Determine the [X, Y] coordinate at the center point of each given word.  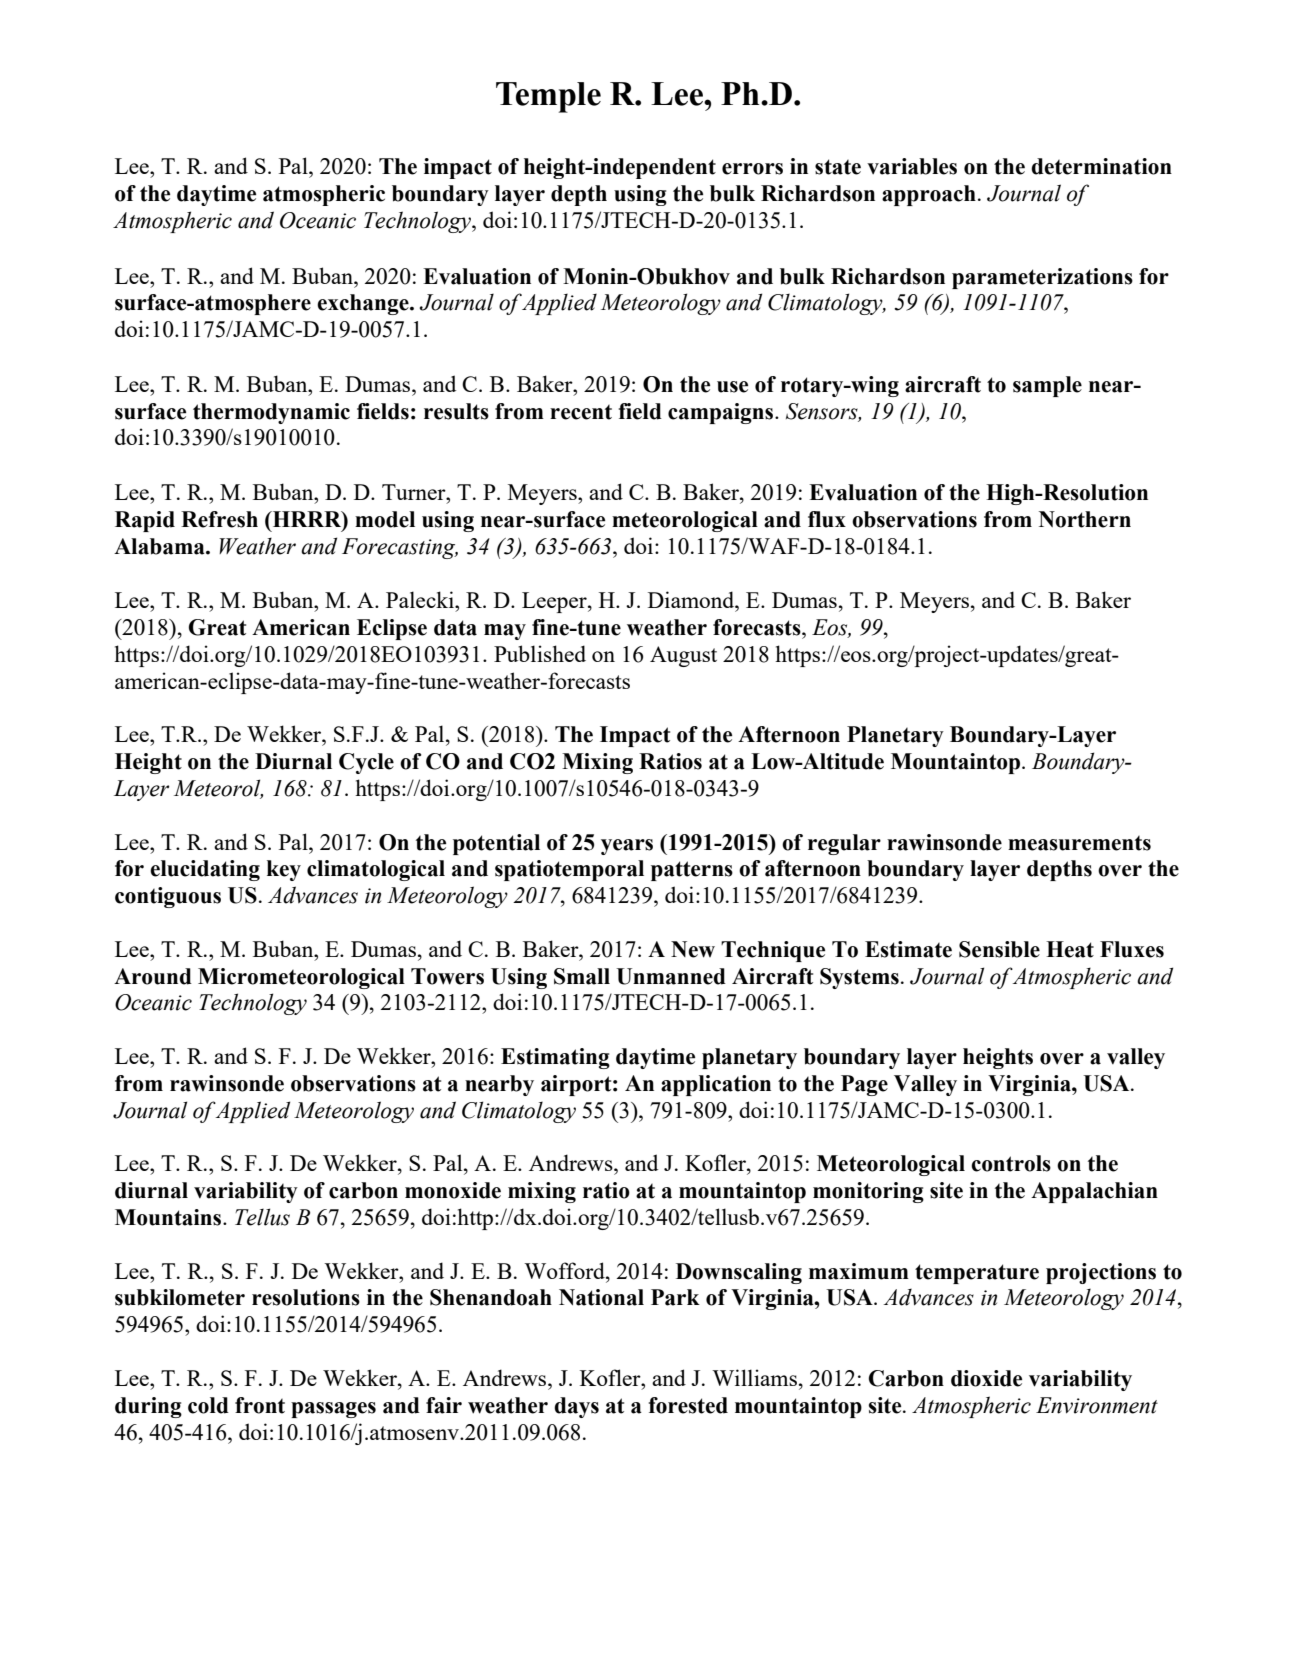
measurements [1079, 843]
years [627, 847]
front [260, 1405]
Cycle [366, 763]
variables [912, 166]
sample [1047, 386]
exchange [364, 304]
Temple [548, 97]
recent [581, 412]
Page [864, 1085]
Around [153, 976]
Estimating [555, 1058]
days [576, 1407]
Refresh [219, 519]
